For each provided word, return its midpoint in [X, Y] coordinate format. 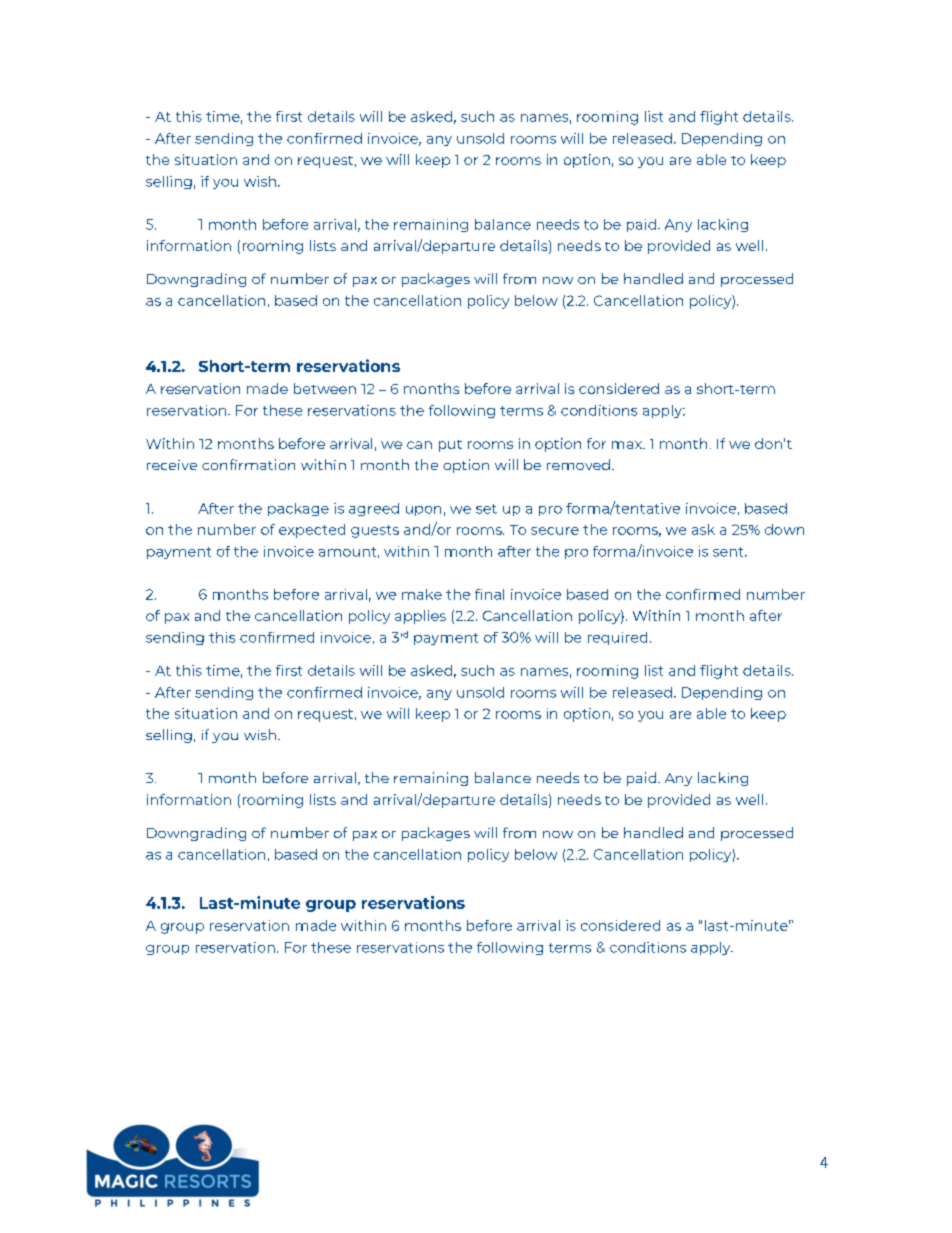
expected [312, 531]
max [628, 445]
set [486, 509]
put [450, 446]
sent [729, 552]
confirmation [248, 464]
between [325, 388]
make [422, 594]
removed [578, 464]
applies [420, 617]
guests [375, 531]
